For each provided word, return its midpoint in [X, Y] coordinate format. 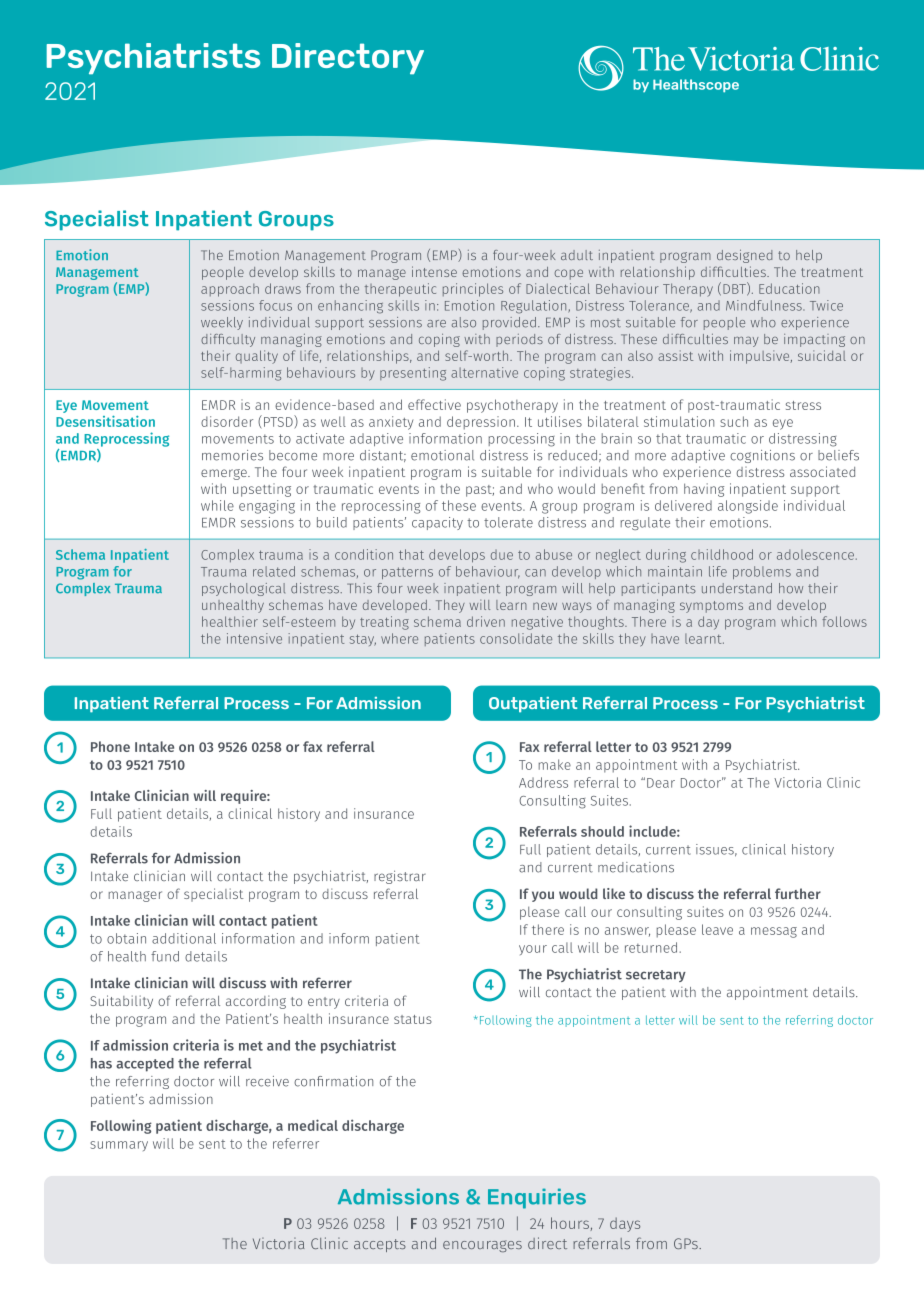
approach [230, 290]
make [555, 764]
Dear [661, 783]
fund [165, 956]
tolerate [508, 522]
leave [717, 929]
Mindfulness [765, 305]
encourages [482, 1246]
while [217, 505]
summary [119, 1146]
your [533, 950]
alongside [748, 507]
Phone [110, 746]
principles [473, 290]
